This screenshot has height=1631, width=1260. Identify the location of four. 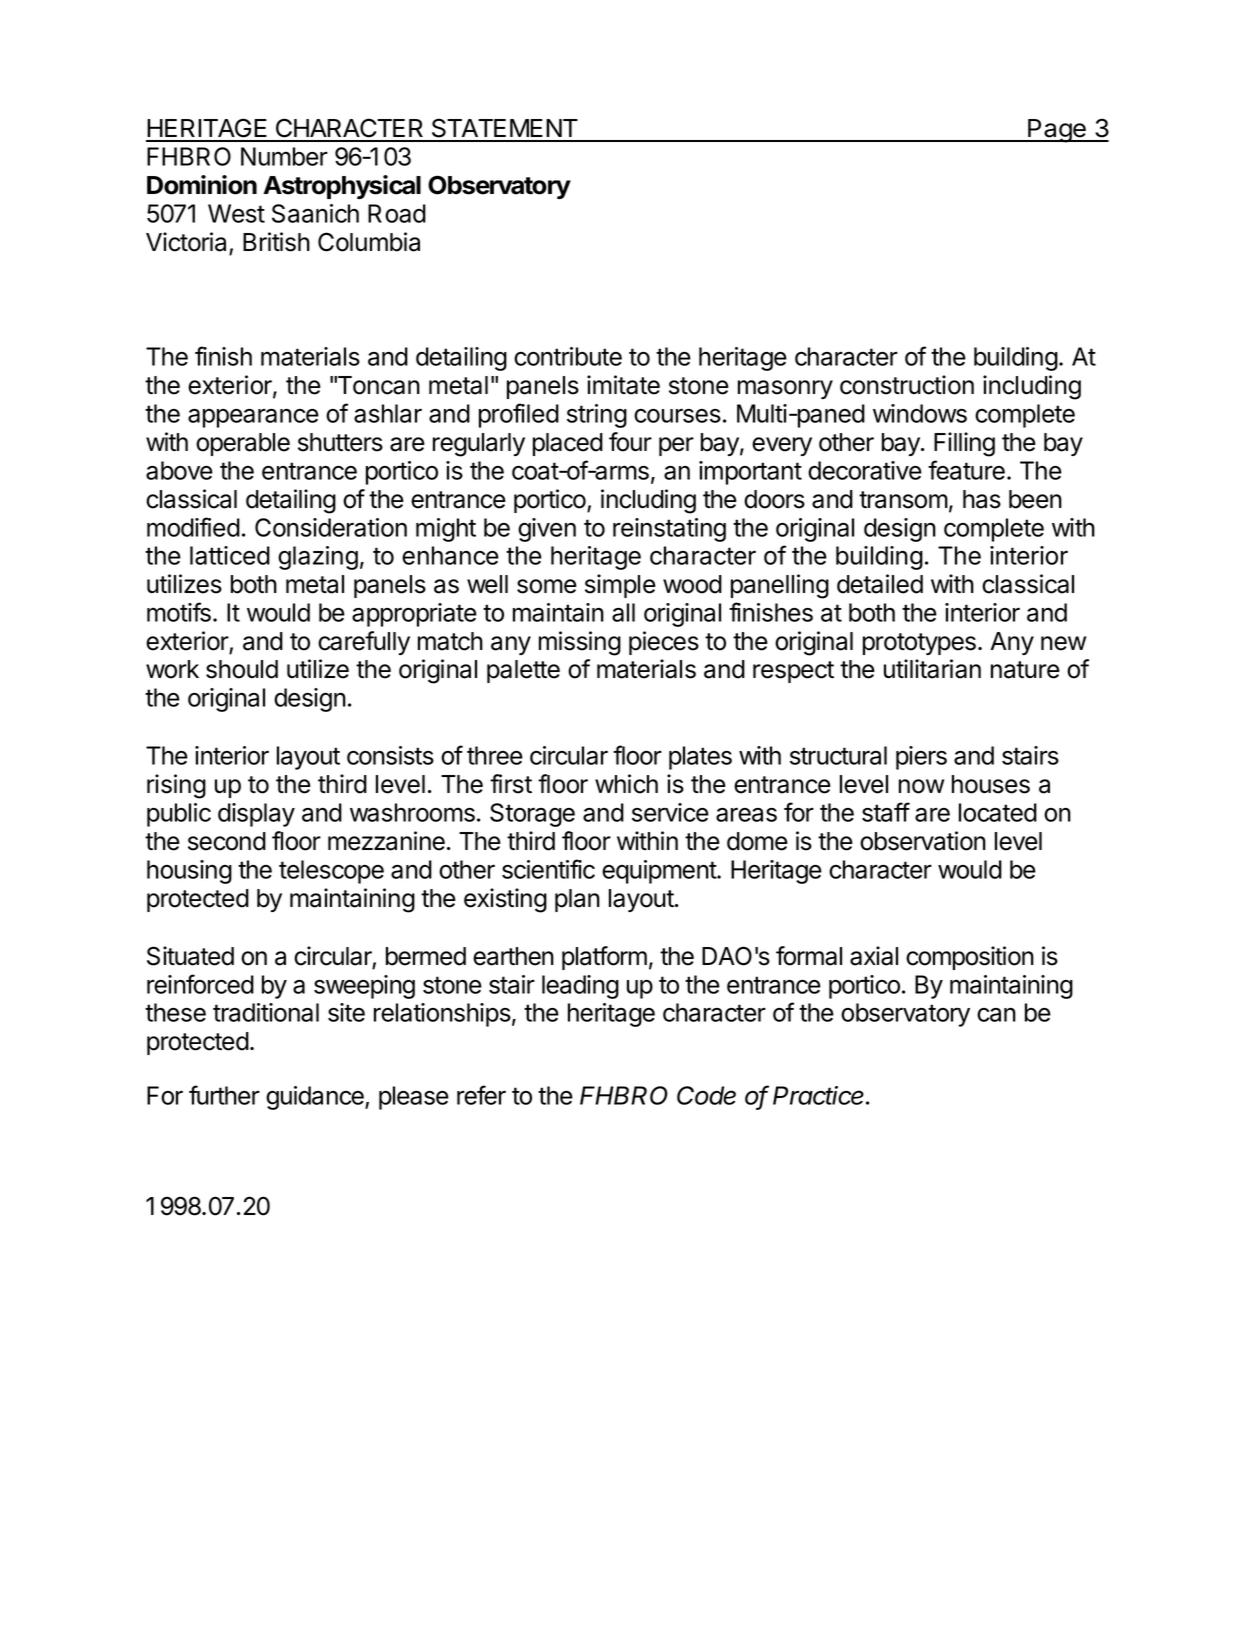
(630, 442).
